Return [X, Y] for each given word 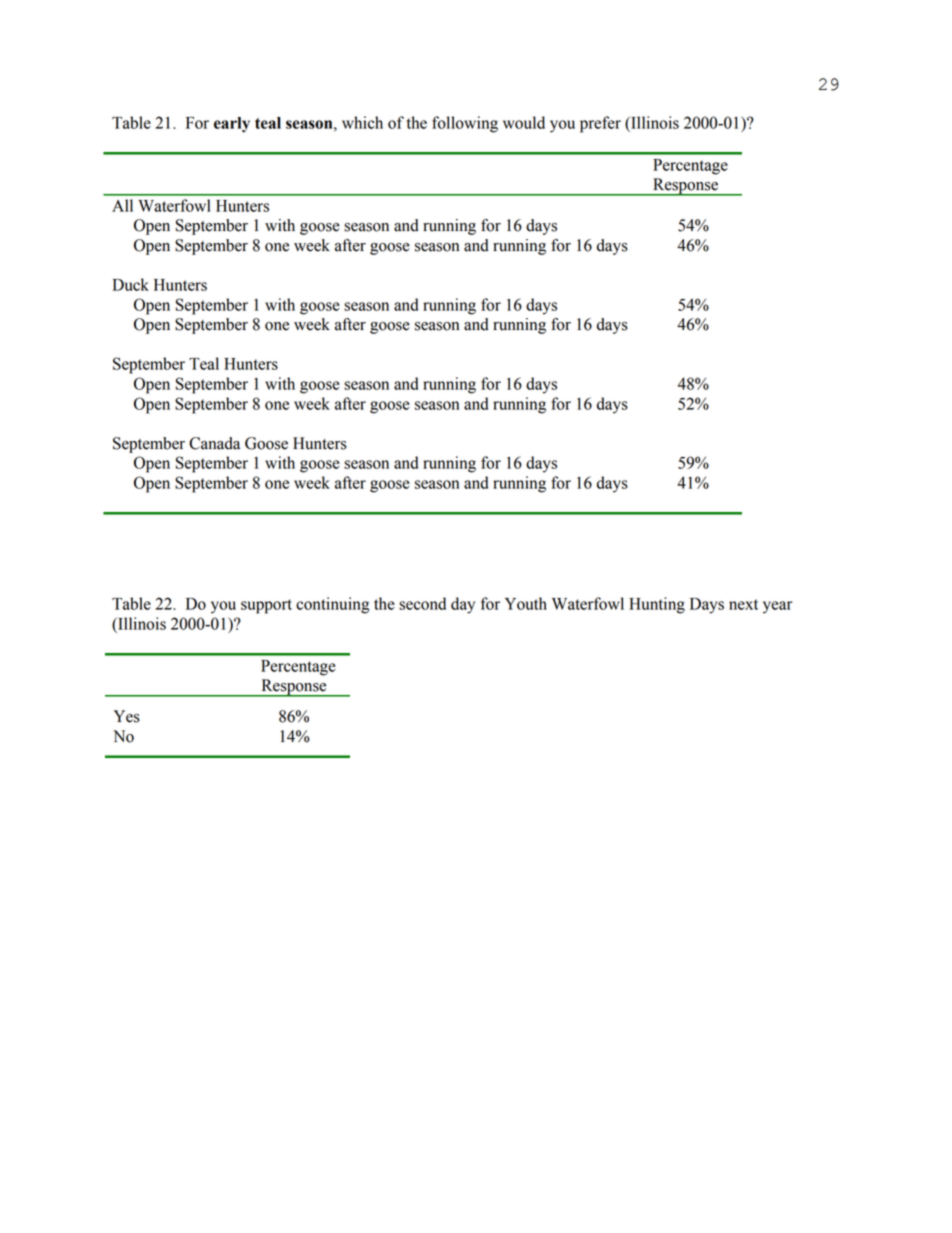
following [465, 124]
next [743, 604]
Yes [127, 716]
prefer [600, 124]
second [422, 603]
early [232, 125]
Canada [214, 443]
